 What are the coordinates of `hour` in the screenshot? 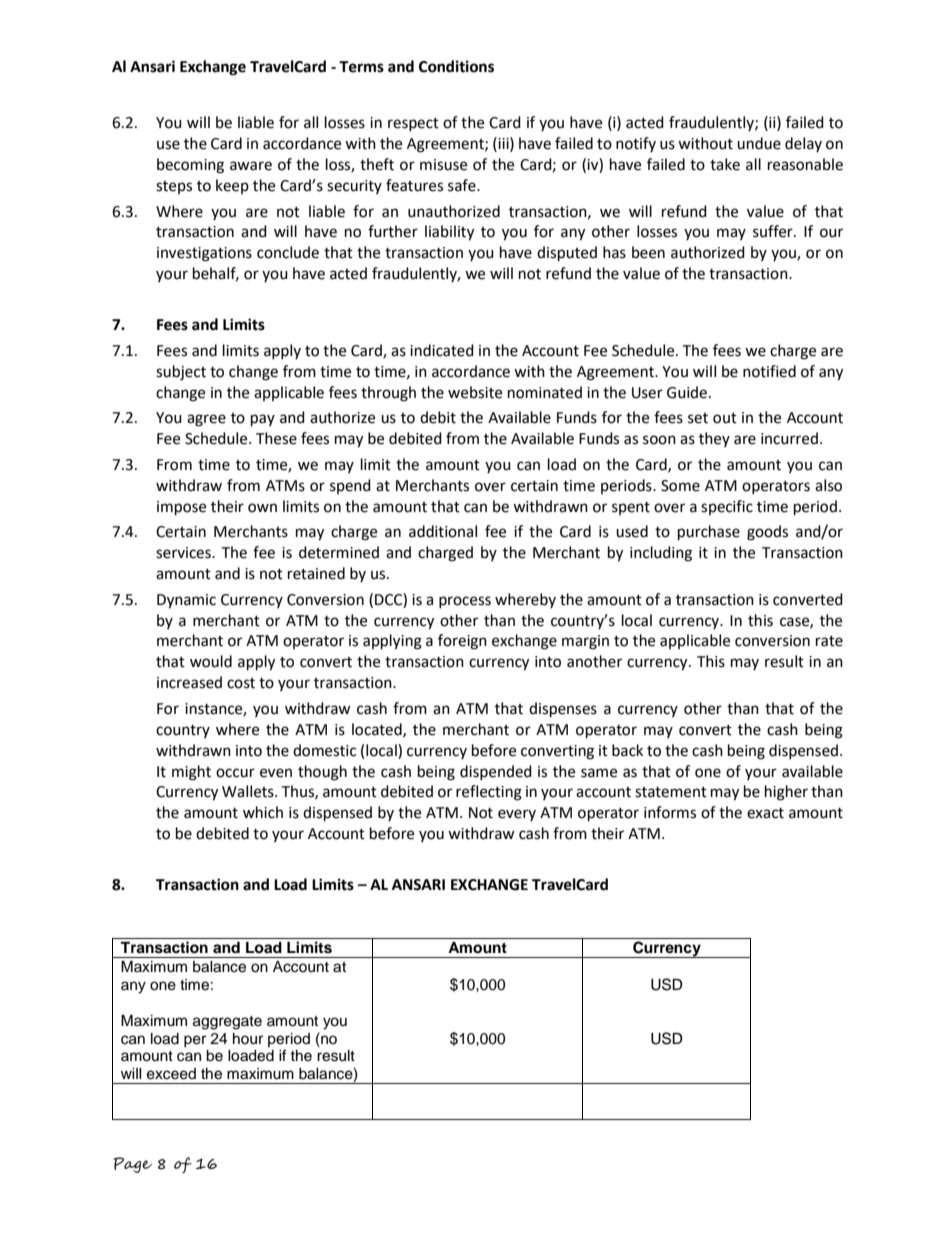 It's located at (248, 1039).
